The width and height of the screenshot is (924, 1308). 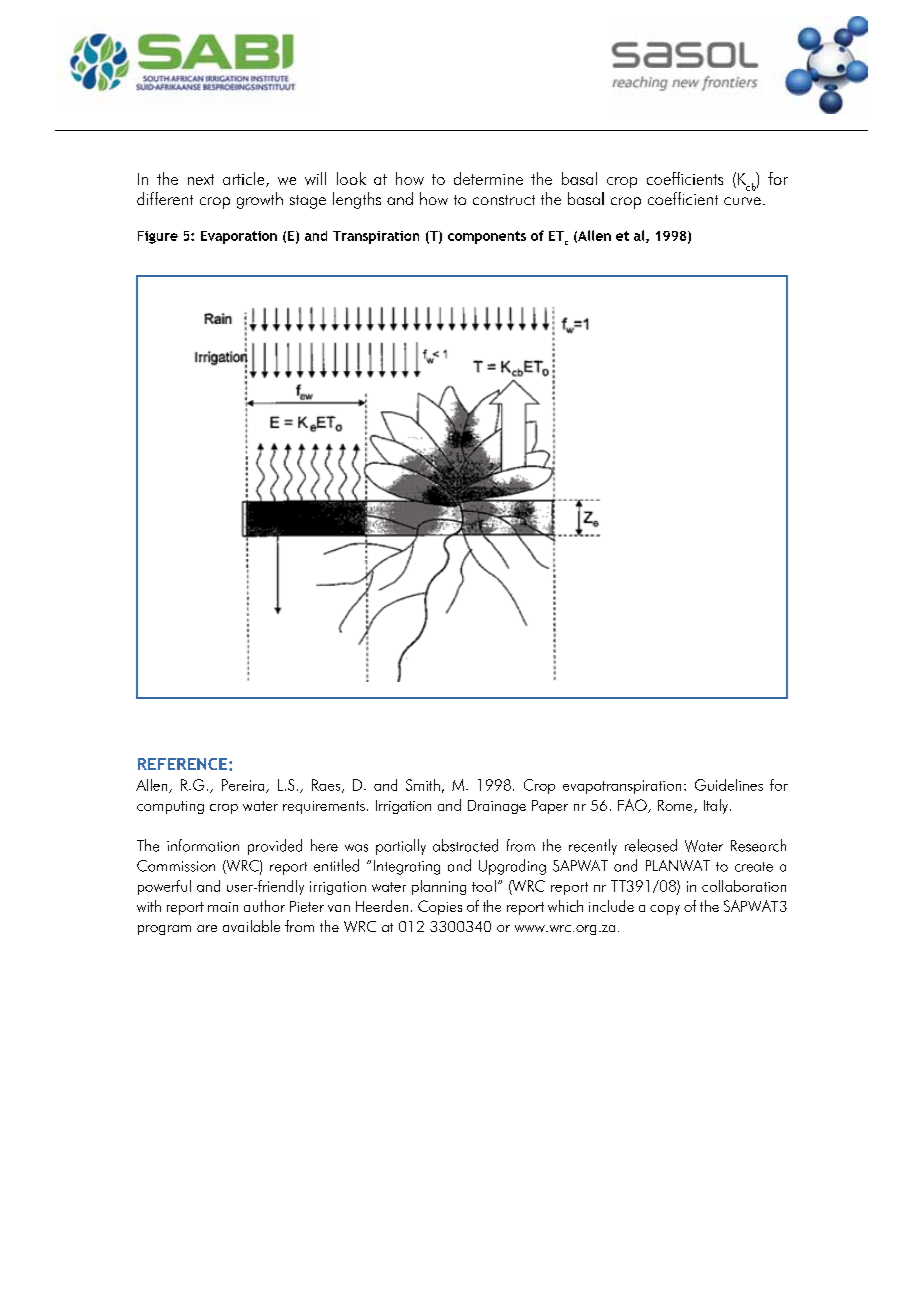 I want to click on copy, so click(x=665, y=910).
